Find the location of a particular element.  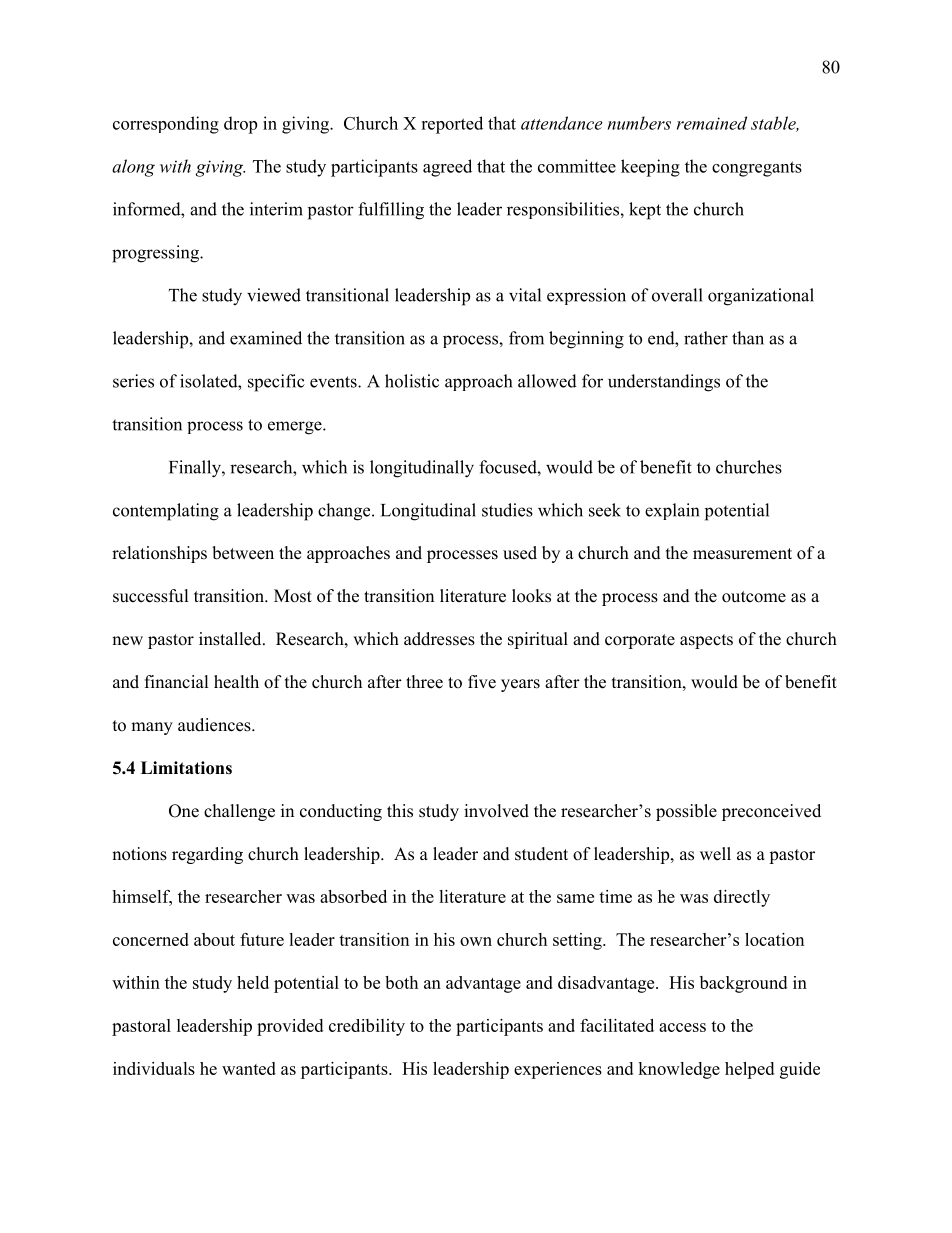

drop is located at coordinates (240, 125).
